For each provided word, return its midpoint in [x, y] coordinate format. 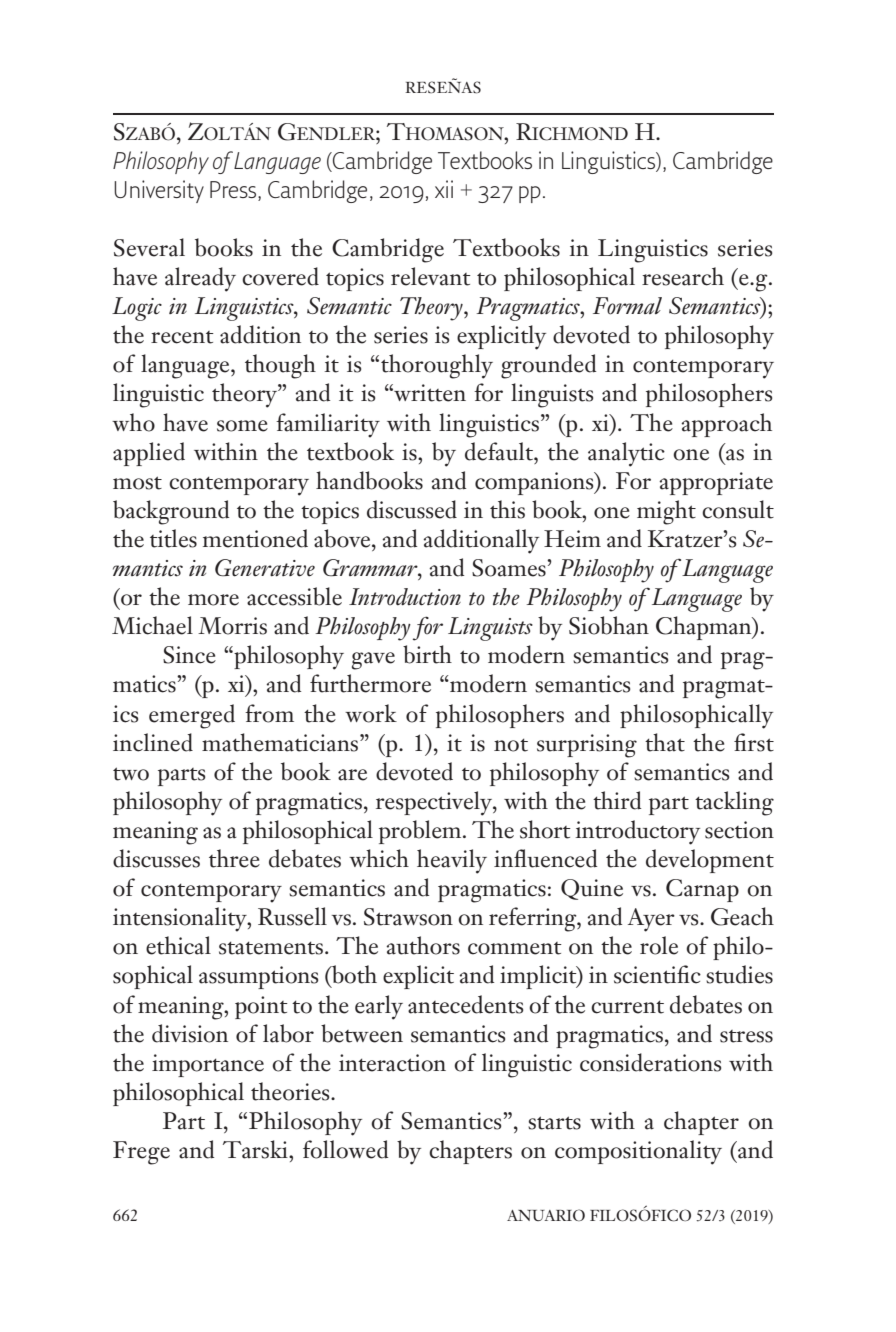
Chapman [705, 628]
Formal [627, 306]
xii [444, 189]
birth [427, 654]
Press [234, 189]
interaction [392, 1063]
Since [189, 655]
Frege [141, 1153]
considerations [650, 1062]
